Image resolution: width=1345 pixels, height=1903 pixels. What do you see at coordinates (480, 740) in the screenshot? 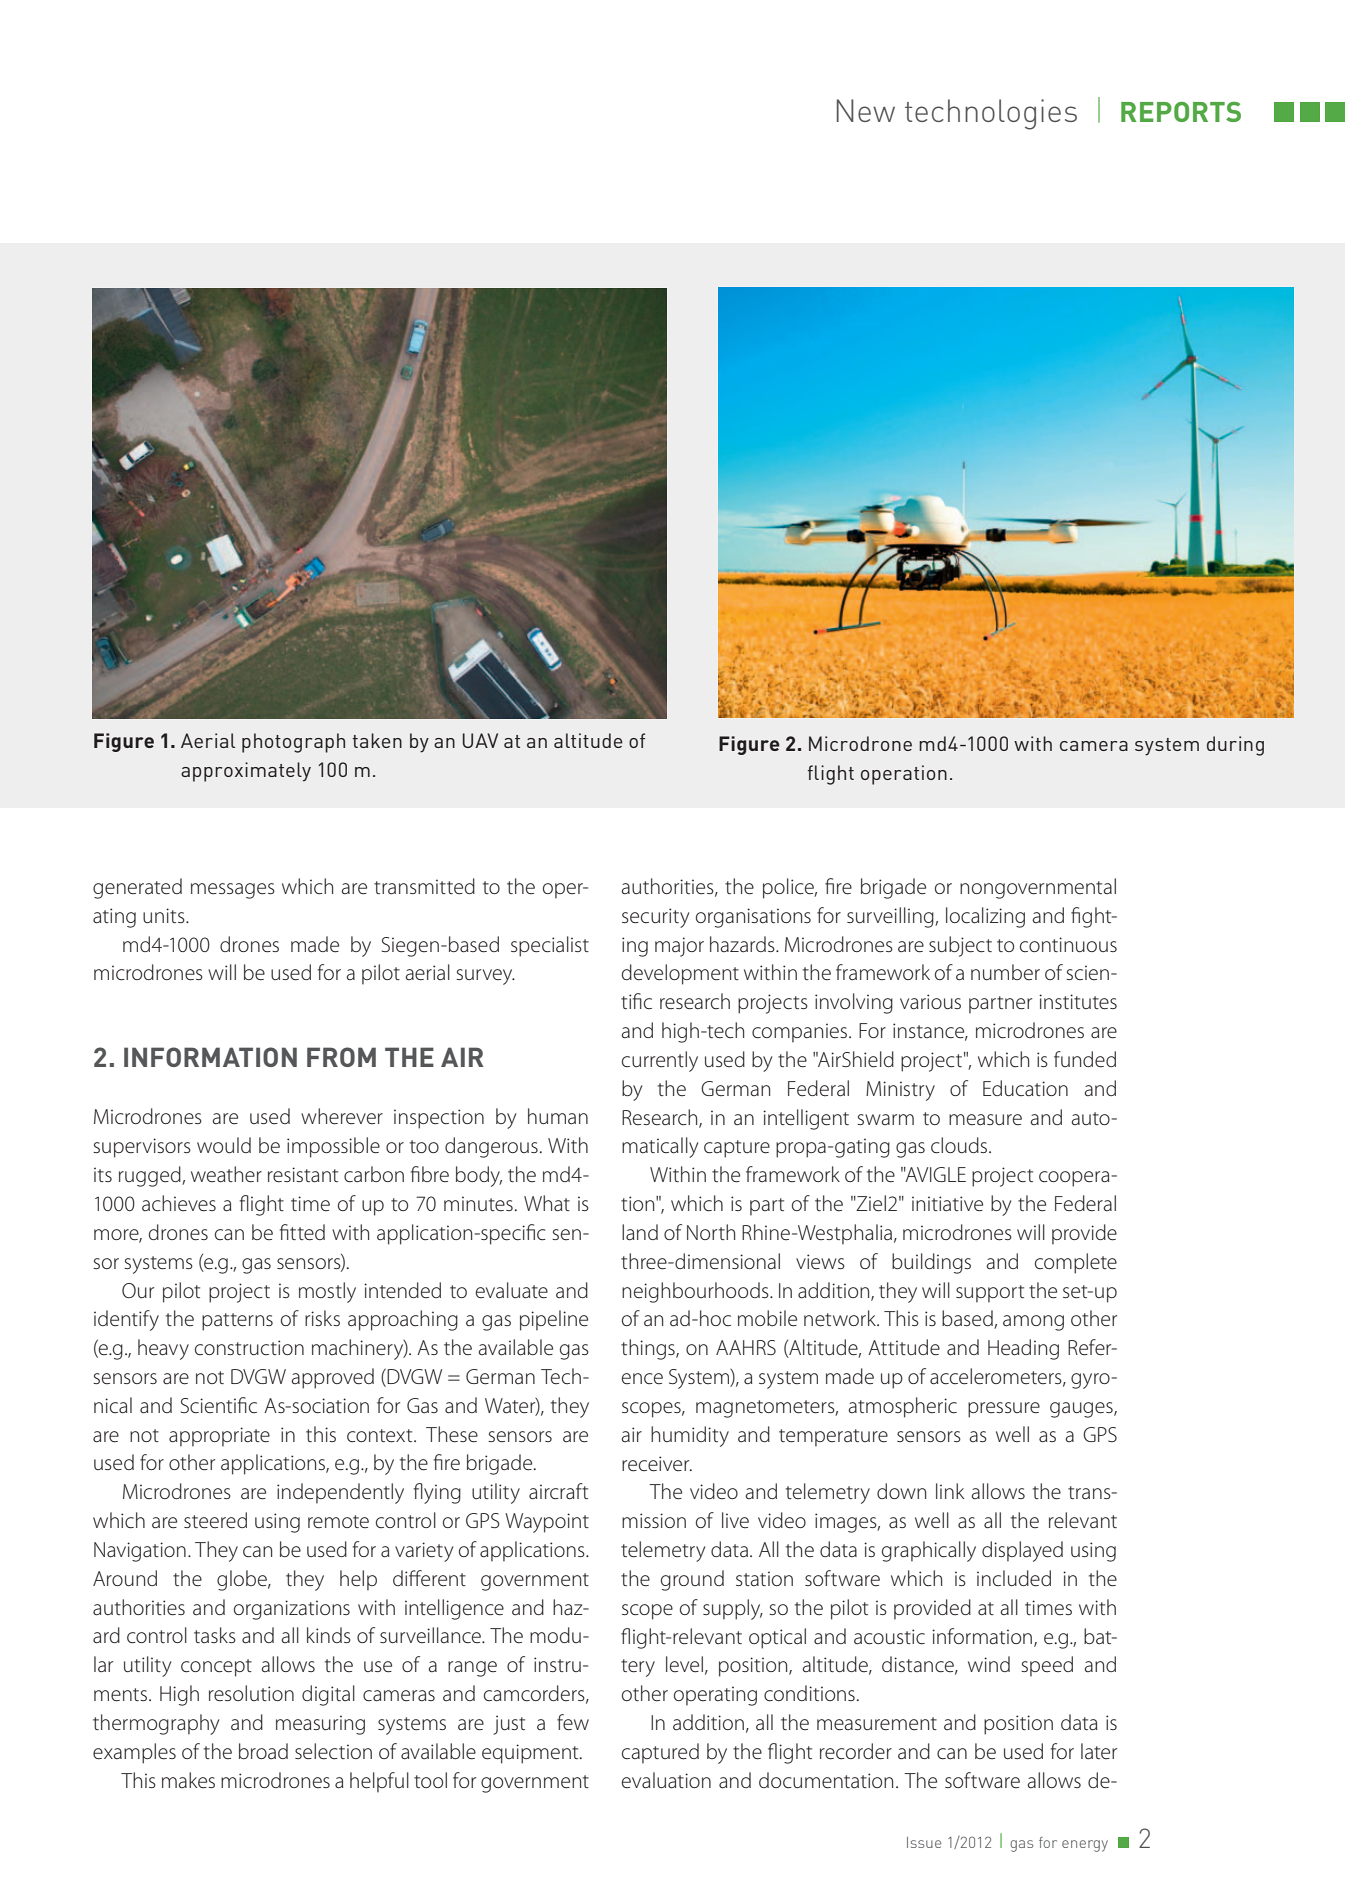
I see `UAV` at bounding box center [480, 740].
